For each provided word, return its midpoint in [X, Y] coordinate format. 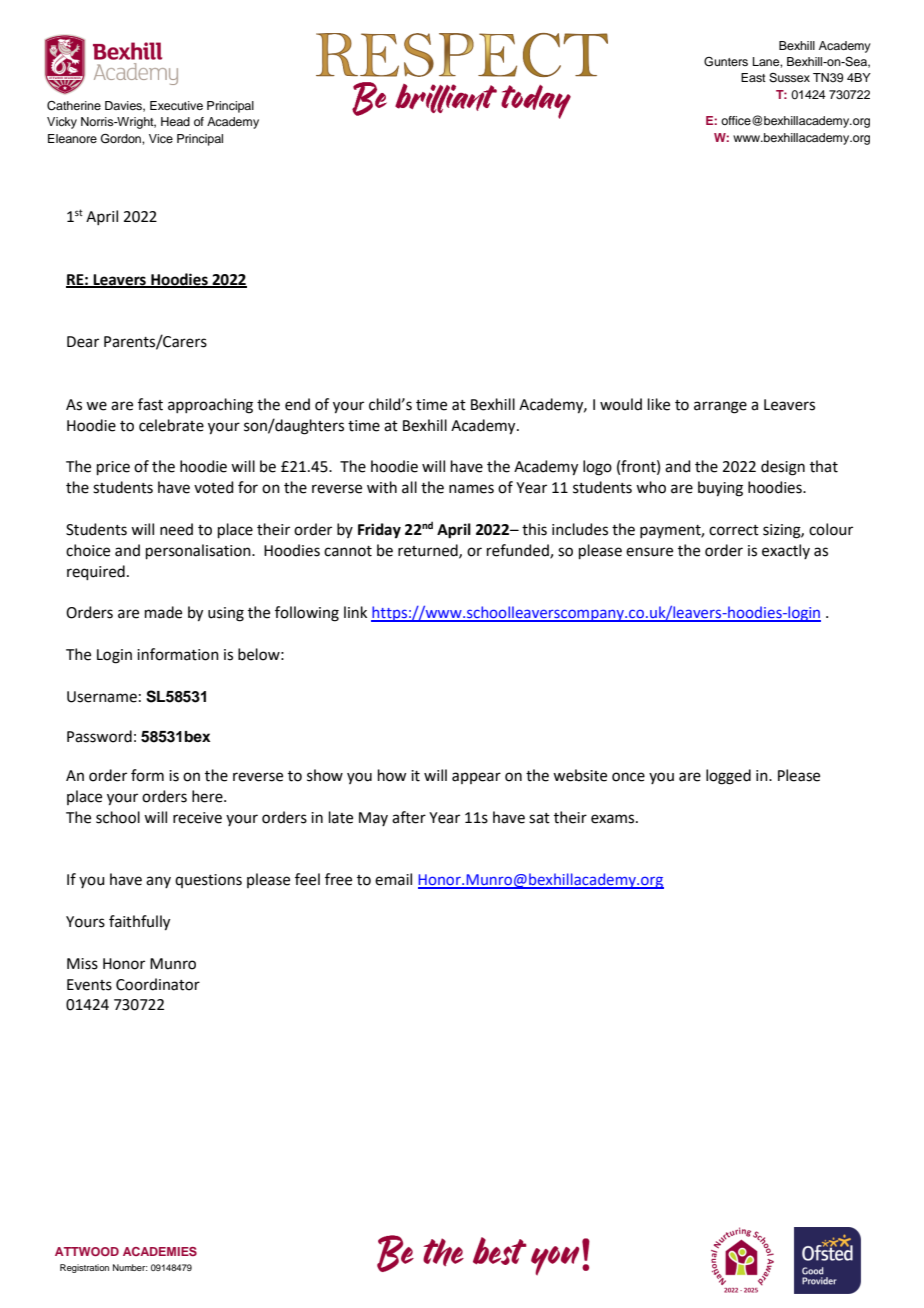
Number [130, 1267]
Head [175, 121]
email [393, 879]
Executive [176, 105]
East [753, 77]
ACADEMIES [160, 1251]
